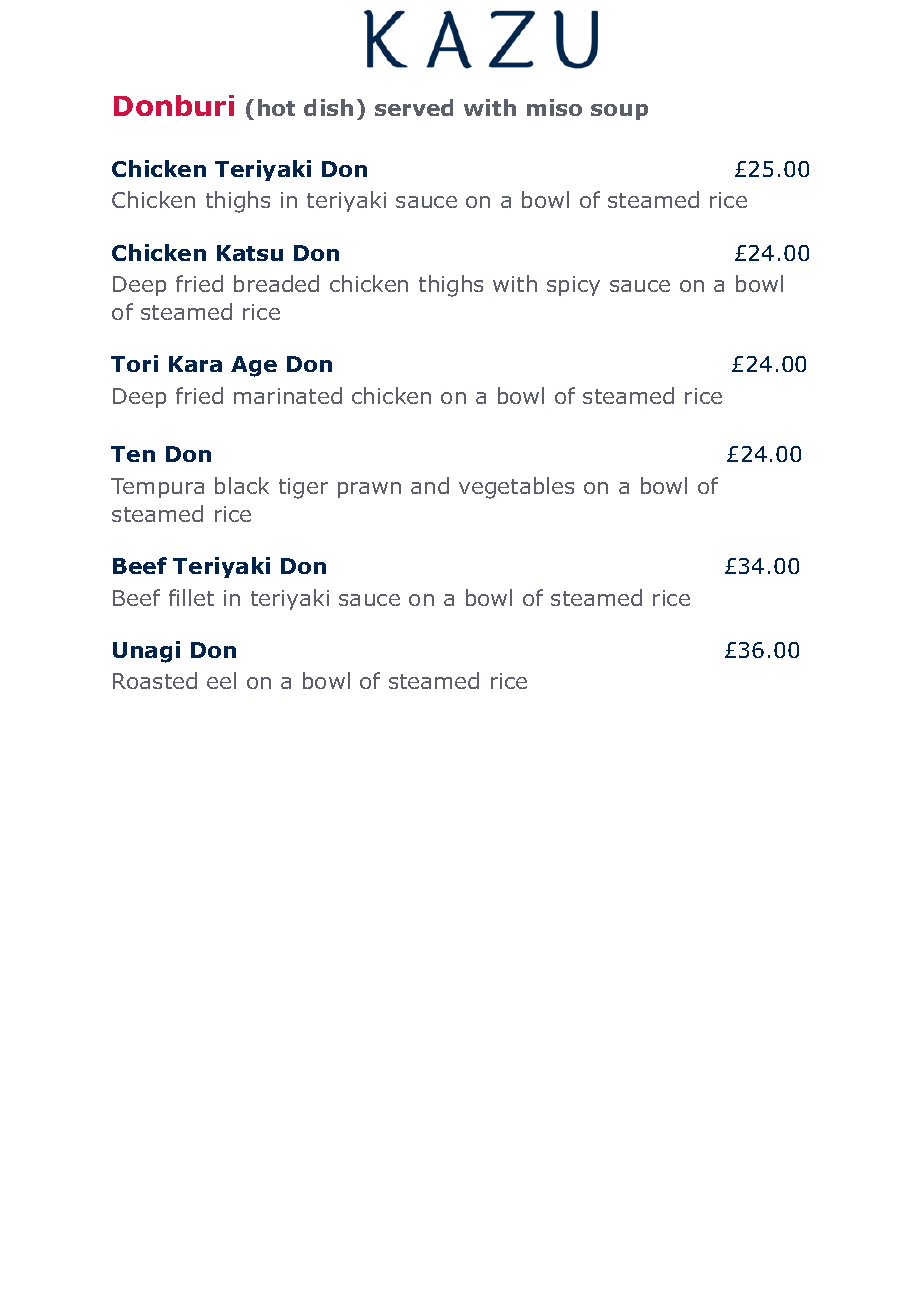 The height and width of the document is (1308, 924). I want to click on eel, so click(221, 680).
